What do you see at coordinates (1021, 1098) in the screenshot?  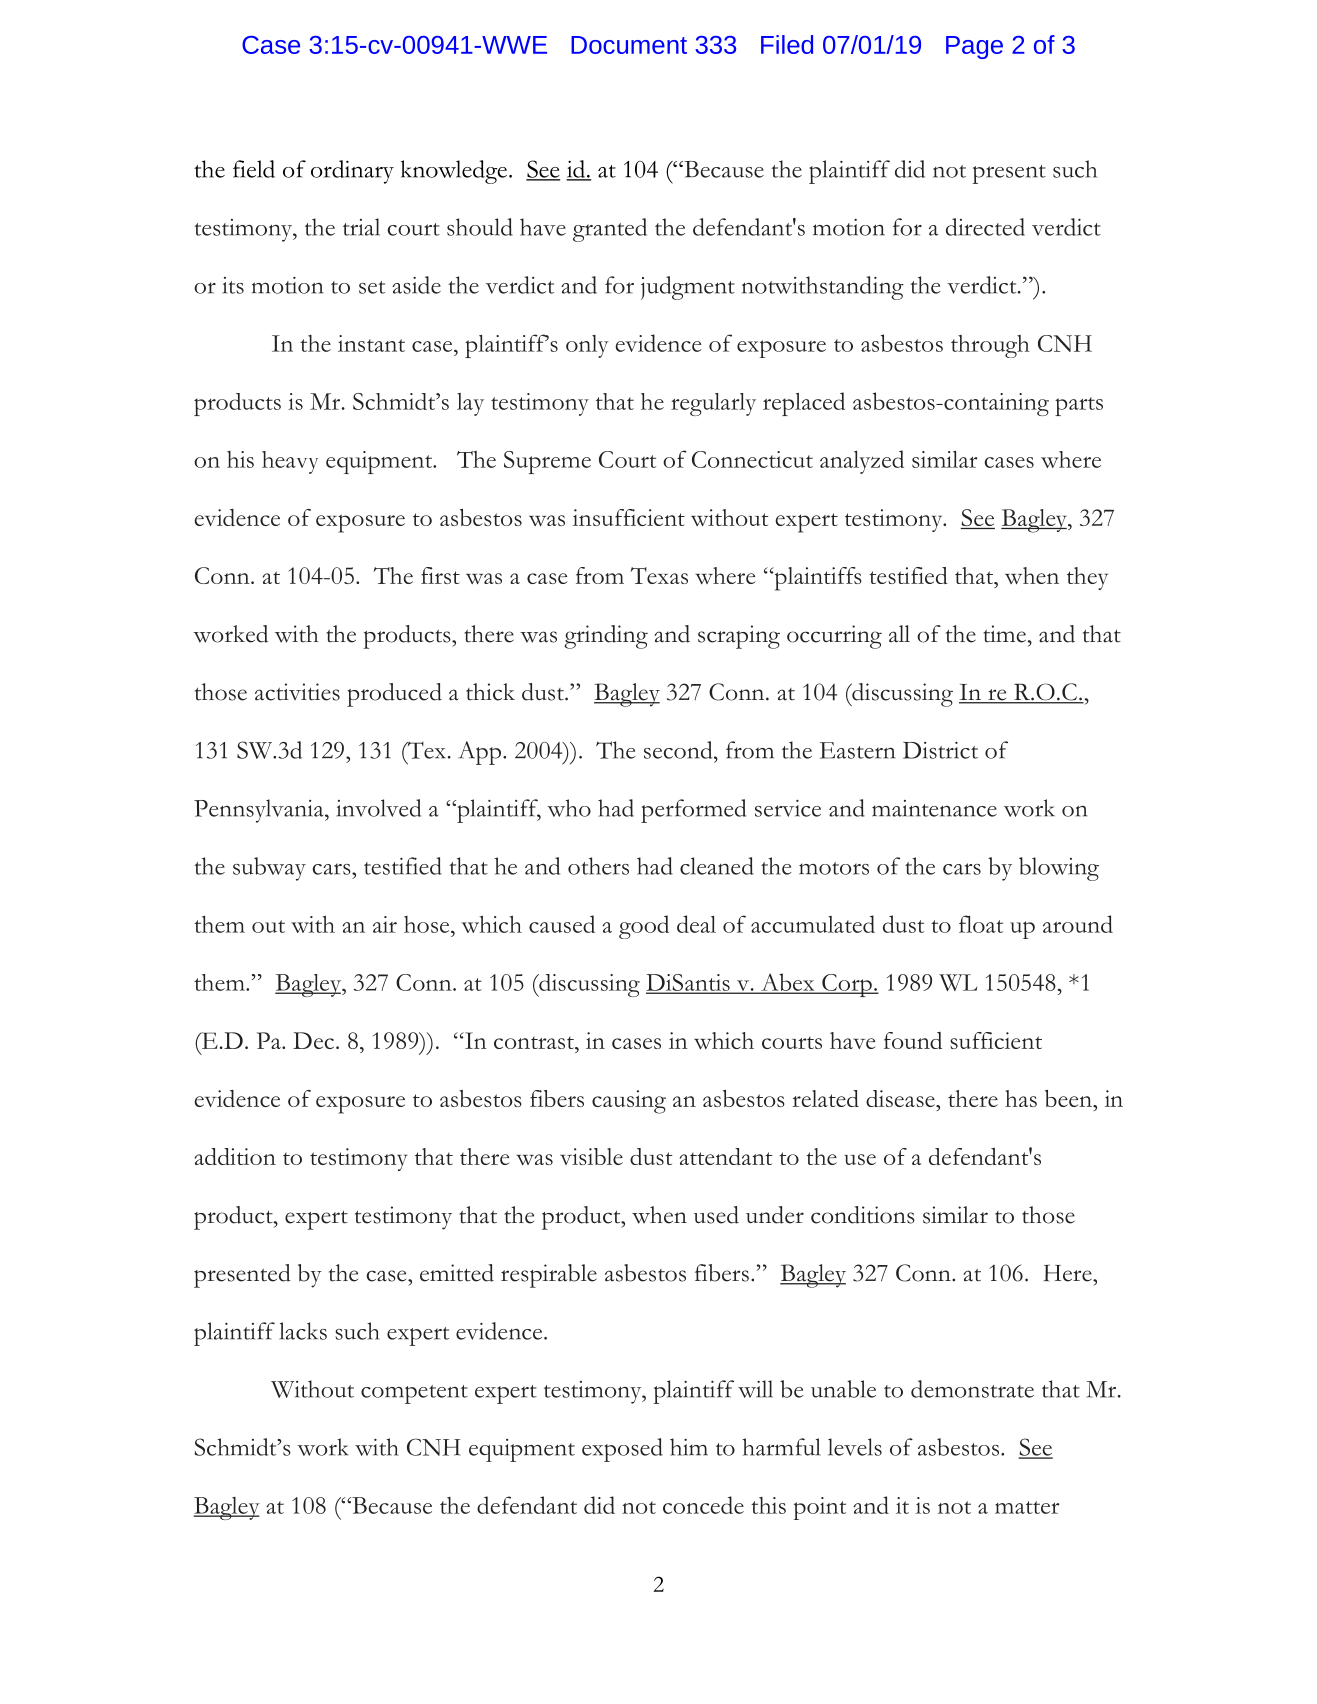 I see `has` at bounding box center [1021, 1098].
